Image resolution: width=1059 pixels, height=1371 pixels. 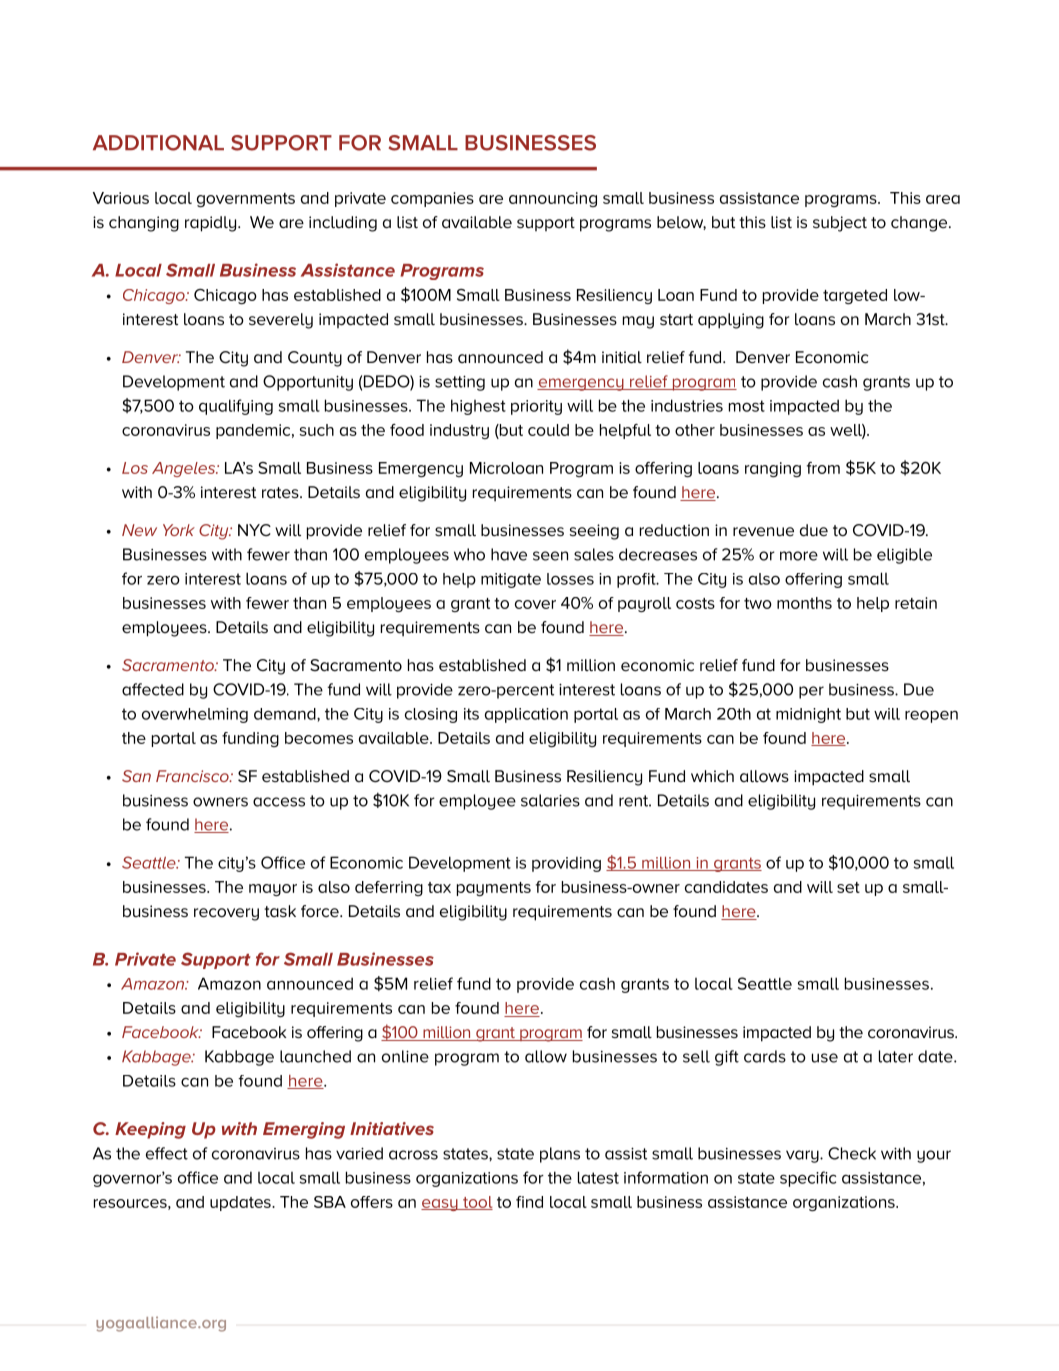 I want to click on governments, so click(x=246, y=200).
